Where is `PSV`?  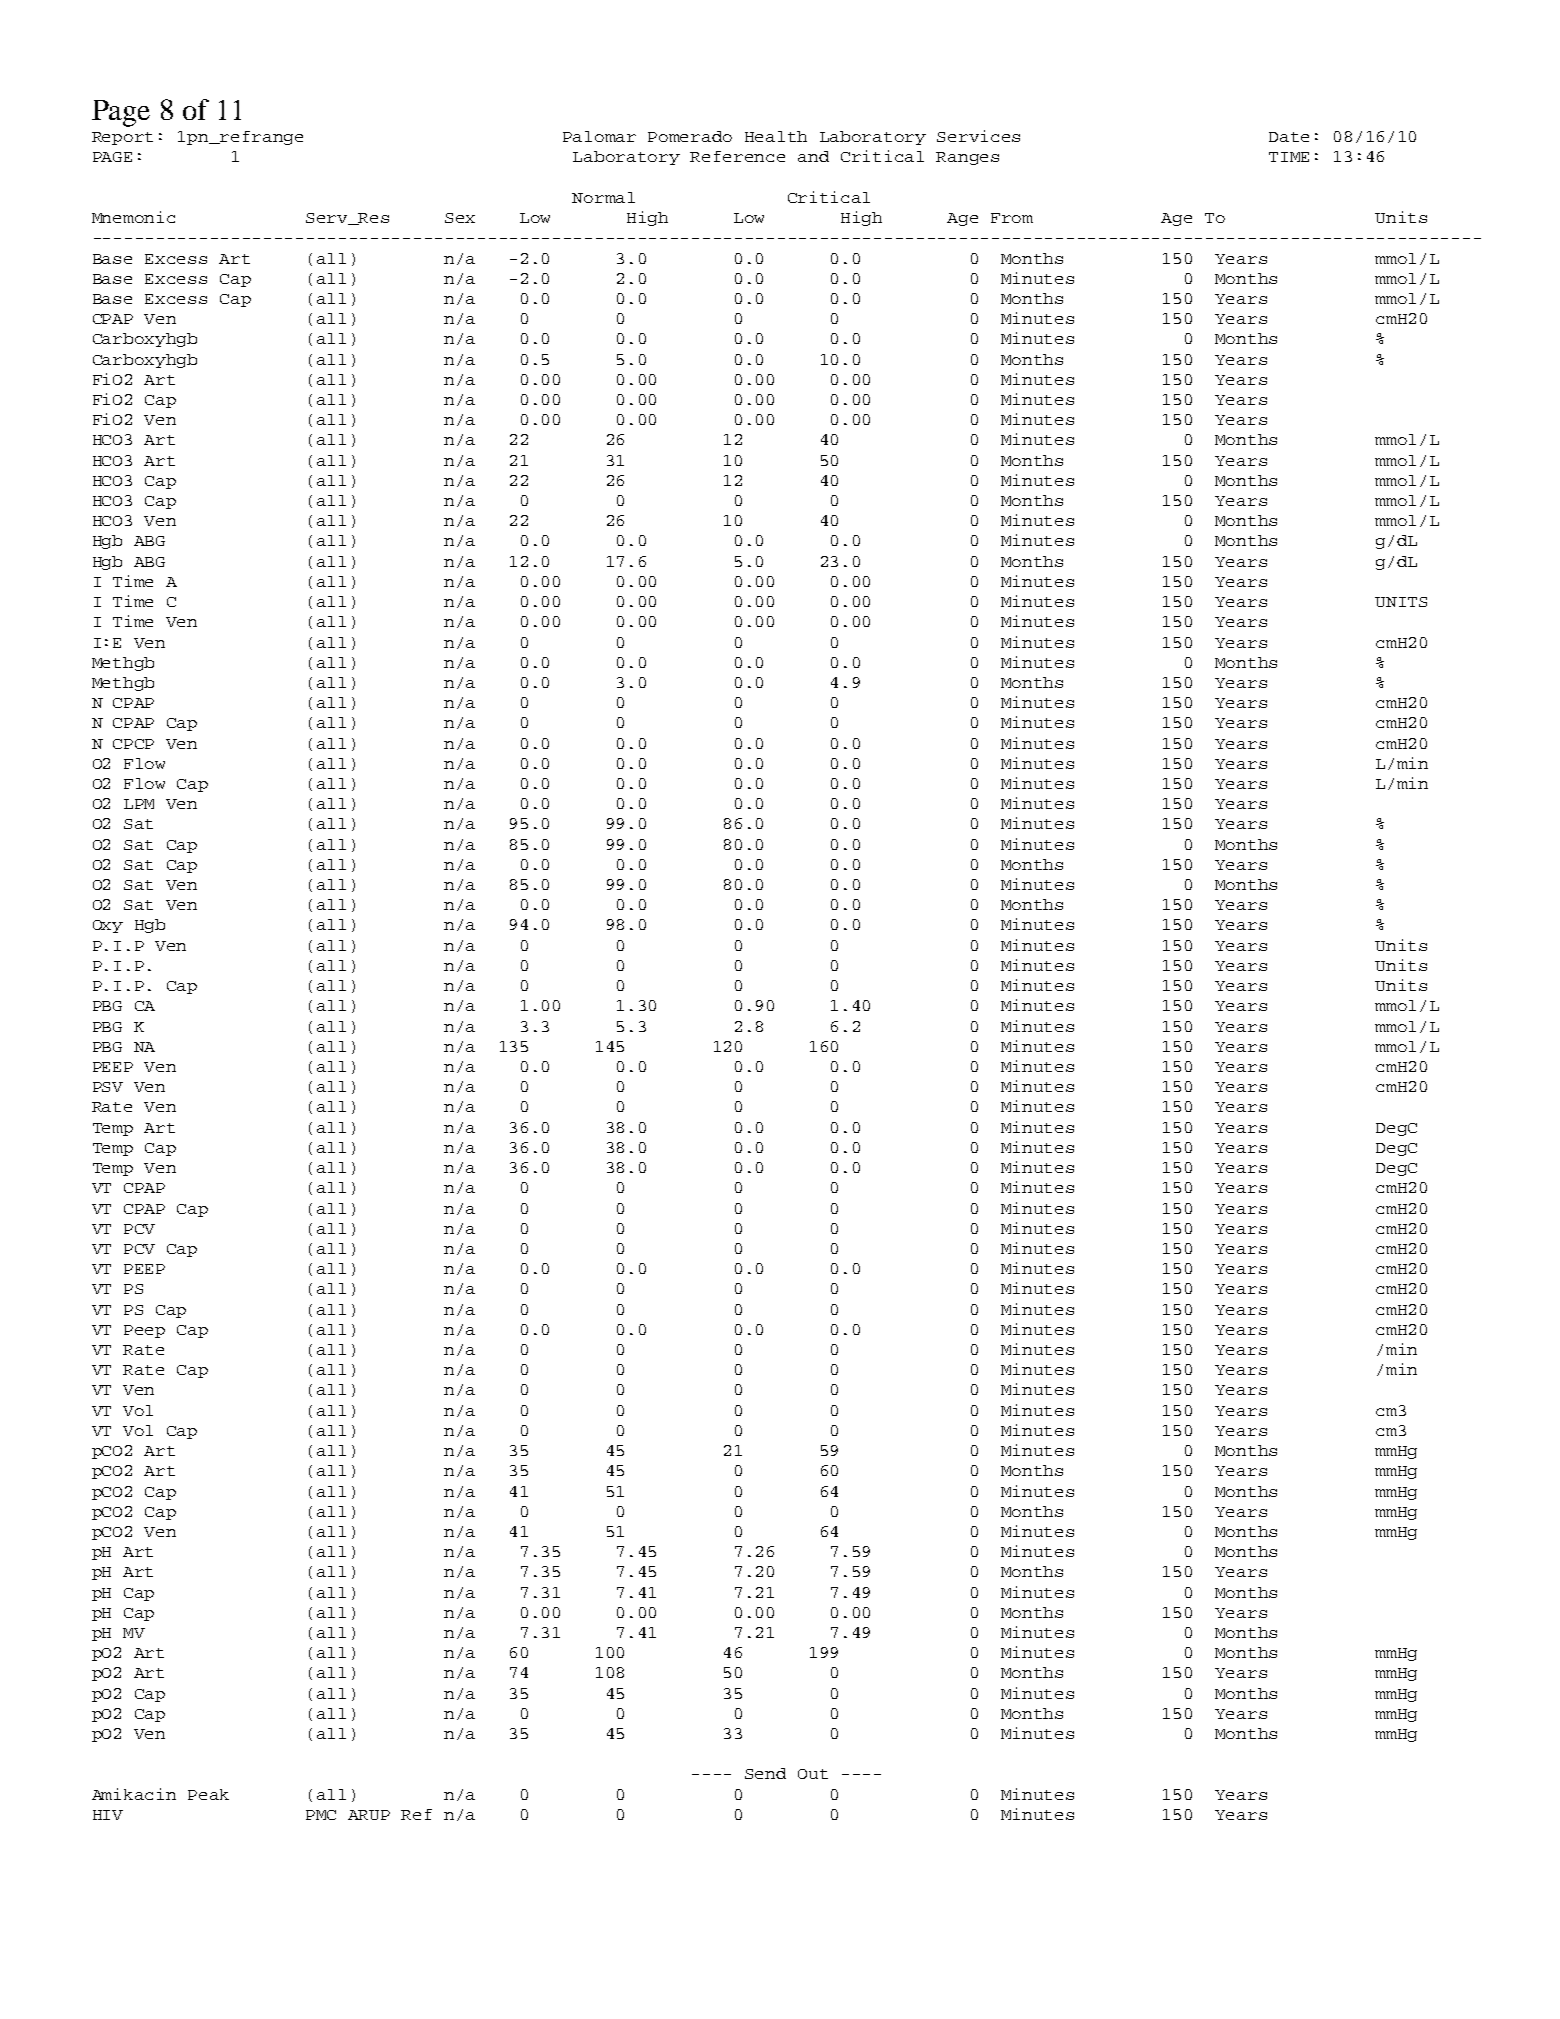 PSV is located at coordinates (108, 1087).
